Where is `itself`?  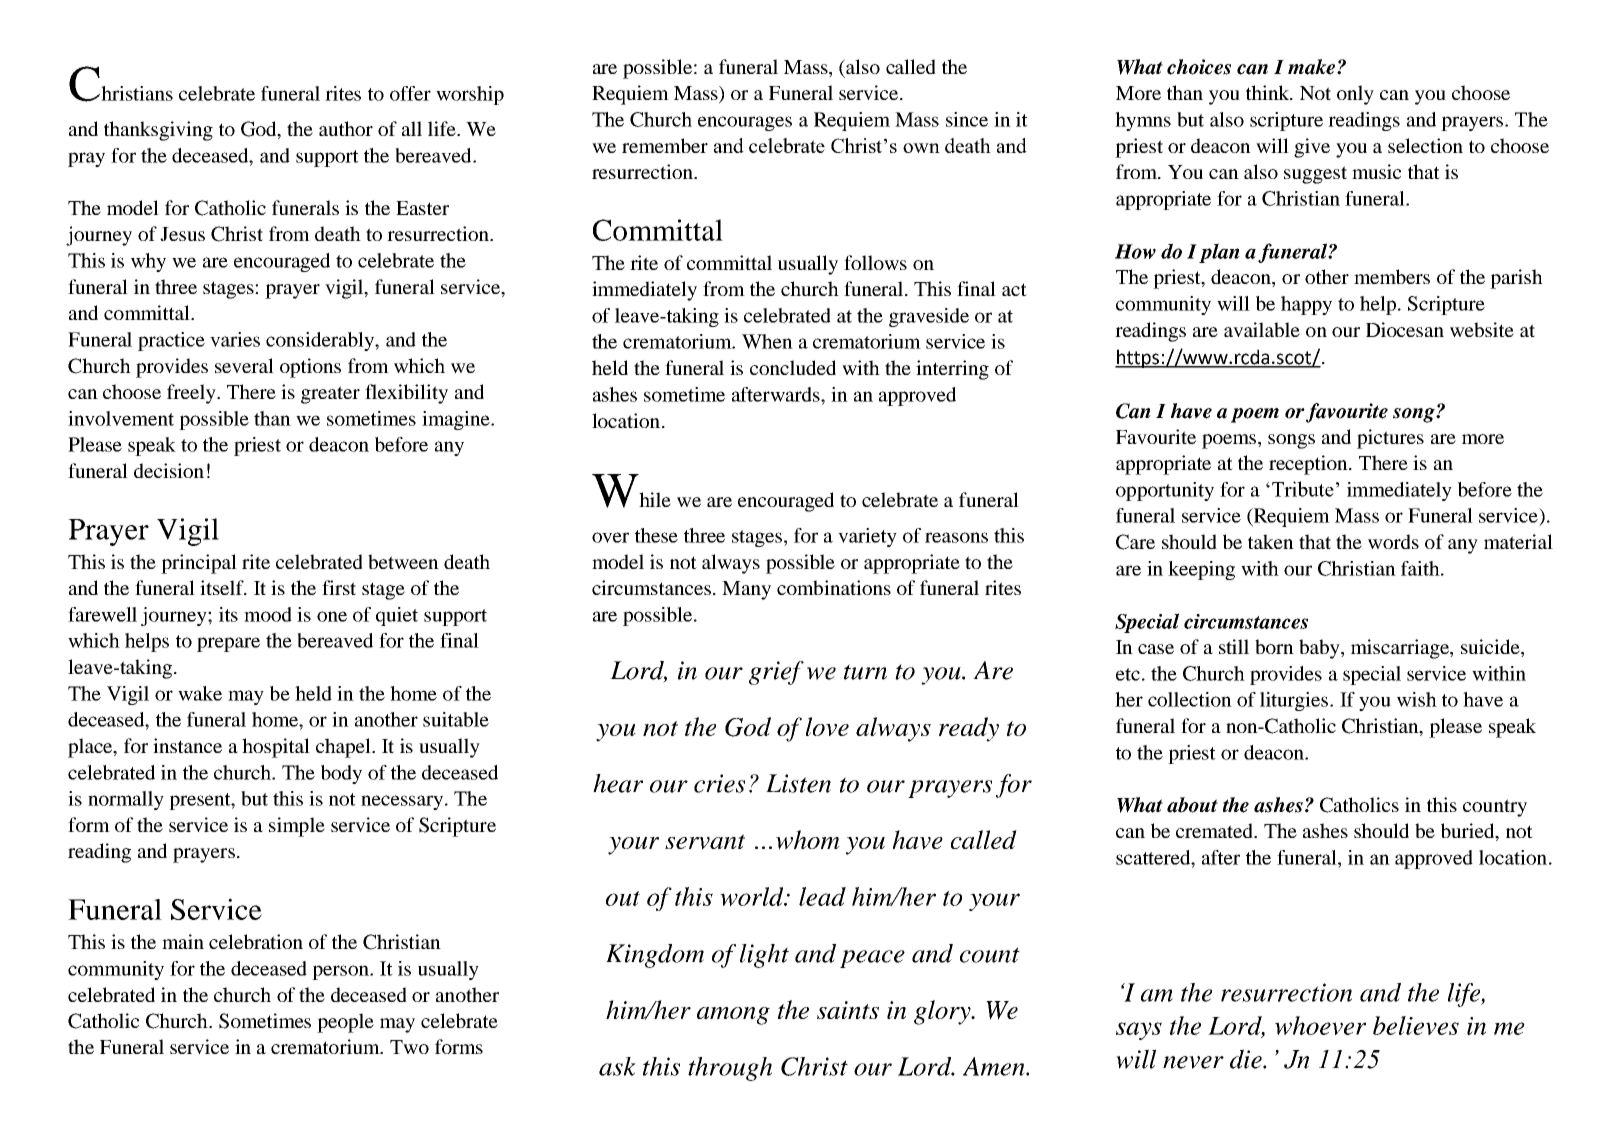
itself is located at coordinates (223, 587).
